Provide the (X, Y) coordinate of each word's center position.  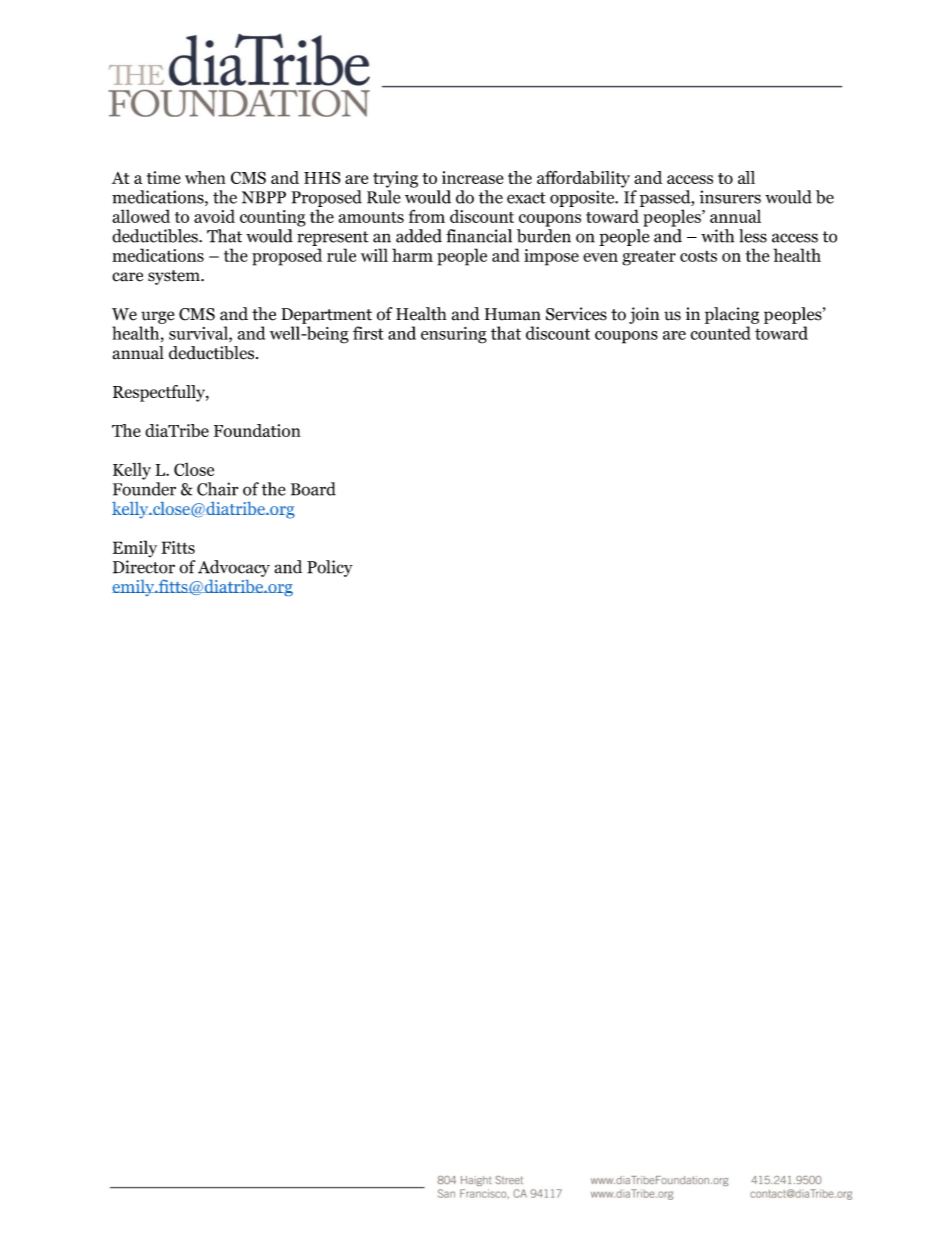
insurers (730, 197)
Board (313, 489)
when (205, 177)
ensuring (454, 335)
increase (473, 177)
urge (158, 317)
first (368, 333)
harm (412, 255)
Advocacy (234, 568)
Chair (217, 489)
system (175, 277)
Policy (330, 568)
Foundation (257, 430)
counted (720, 333)
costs (698, 256)
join (644, 315)
